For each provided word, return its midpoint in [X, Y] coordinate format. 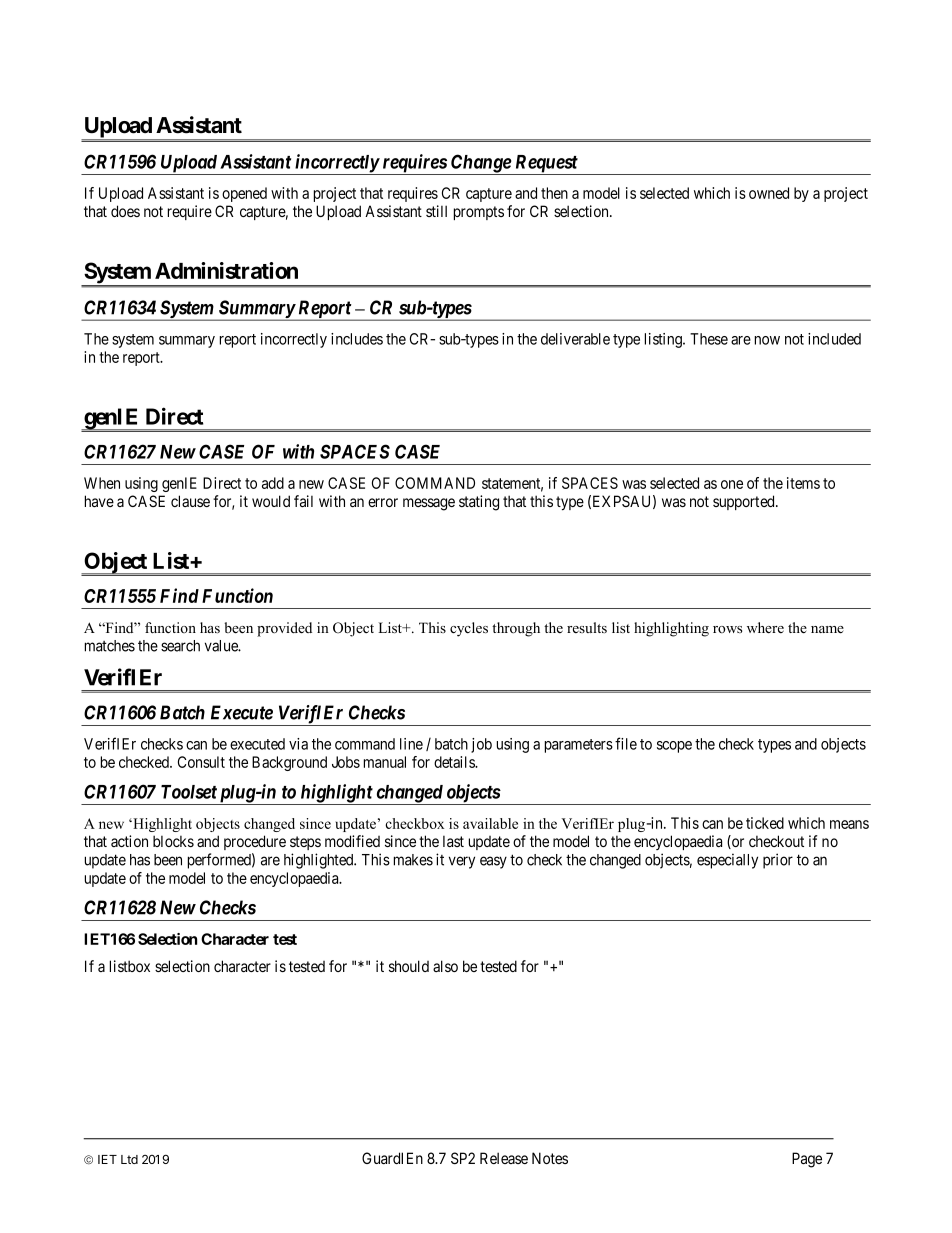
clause [190, 501]
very [462, 862]
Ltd [129, 1159]
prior [778, 861]
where [765, 627]
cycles [469, 629]
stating [479, 503]
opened [244, 194]
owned [769, 193]
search [180, 646]
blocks [173, 841]
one [732, 484]
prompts [479, 213]
